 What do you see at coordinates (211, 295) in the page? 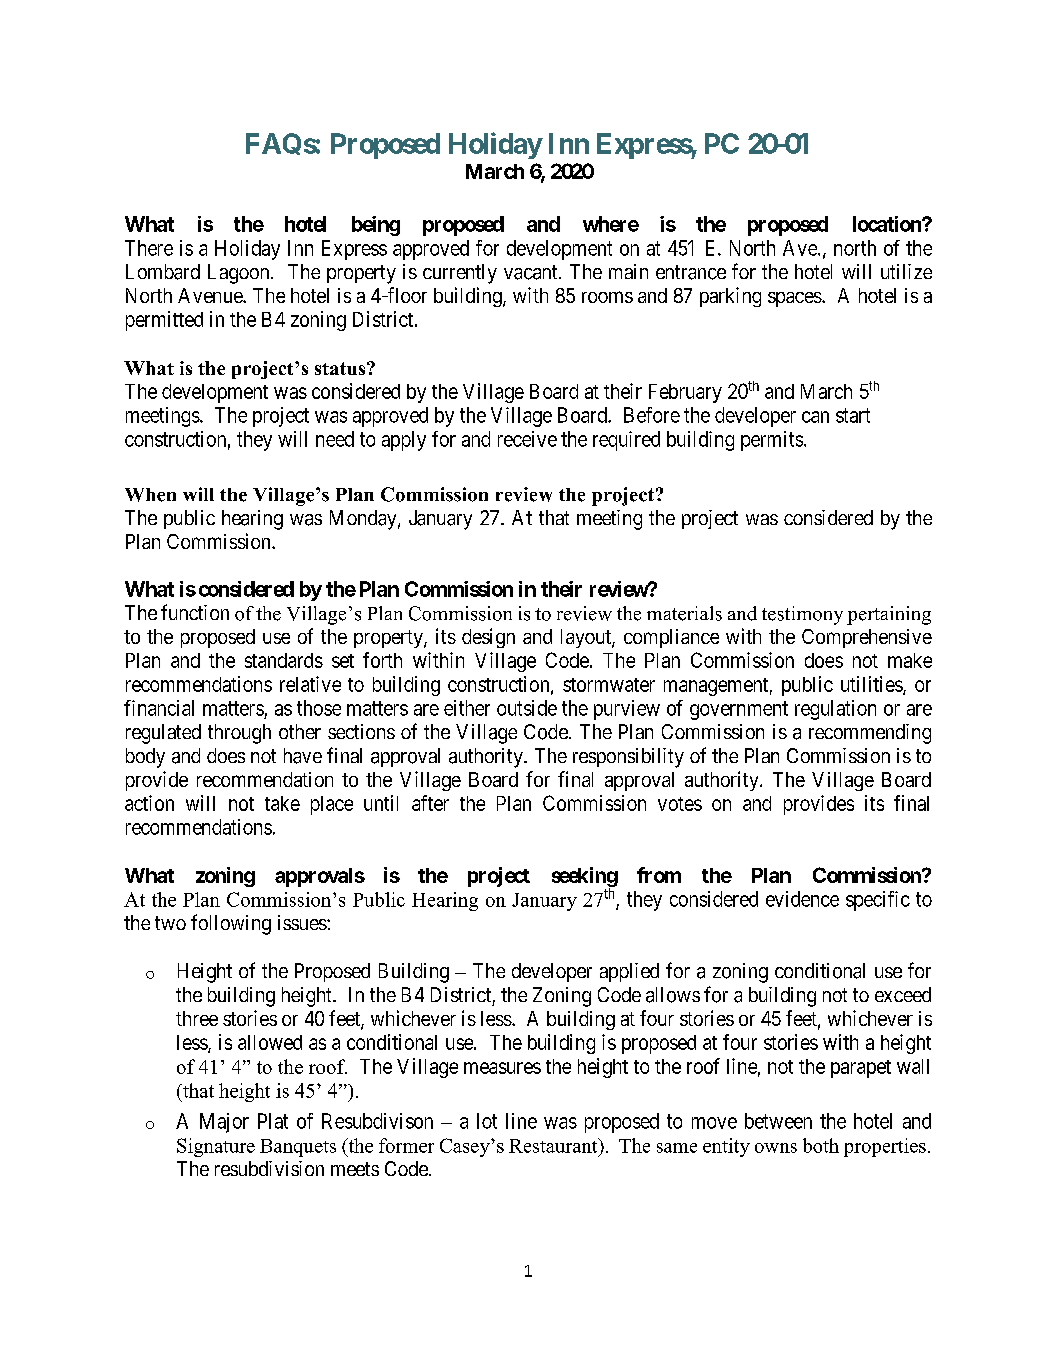
I see `Avenue` at bounding box center [211, 295].
